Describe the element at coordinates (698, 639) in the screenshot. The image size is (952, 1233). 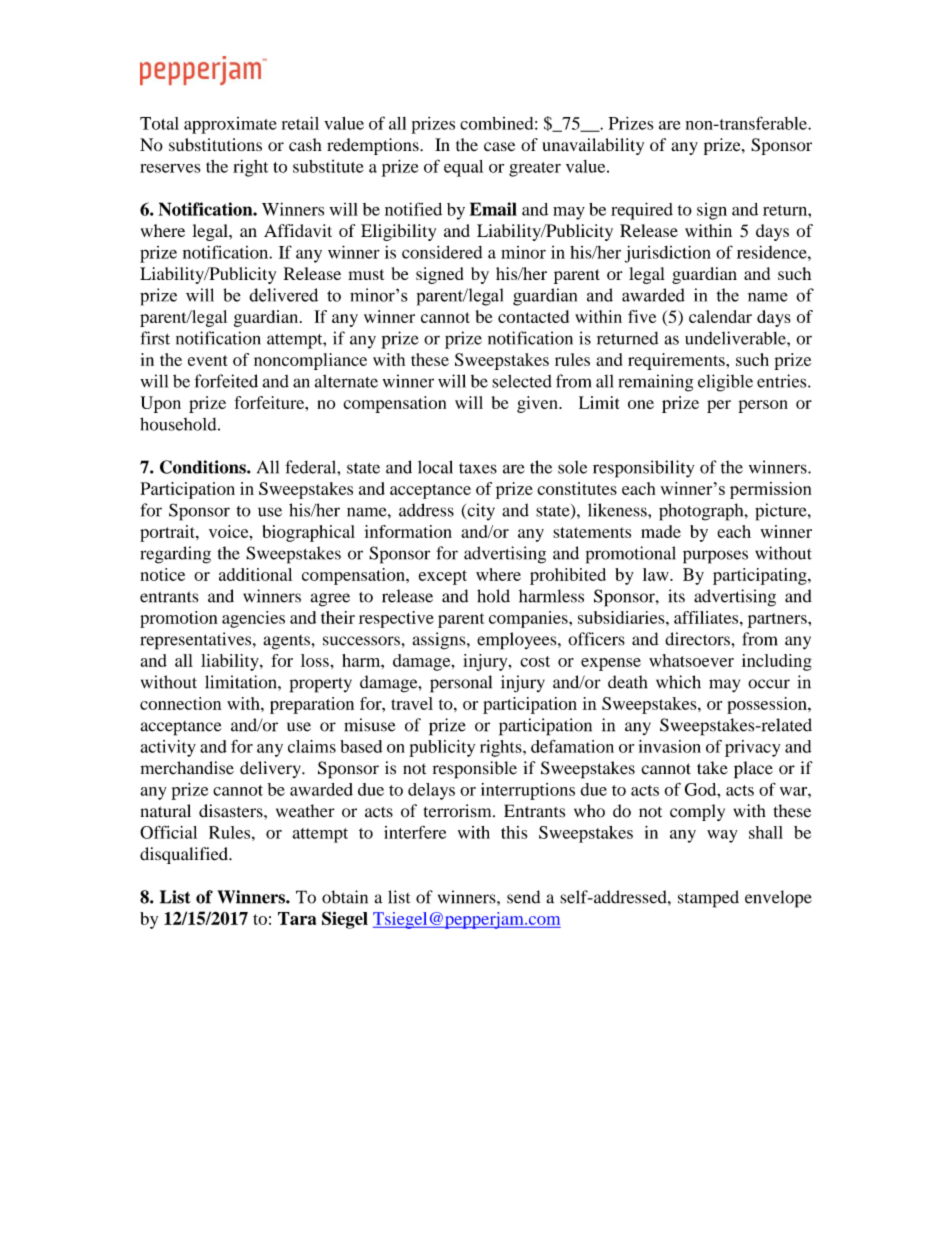
I see `directors` at that location.
